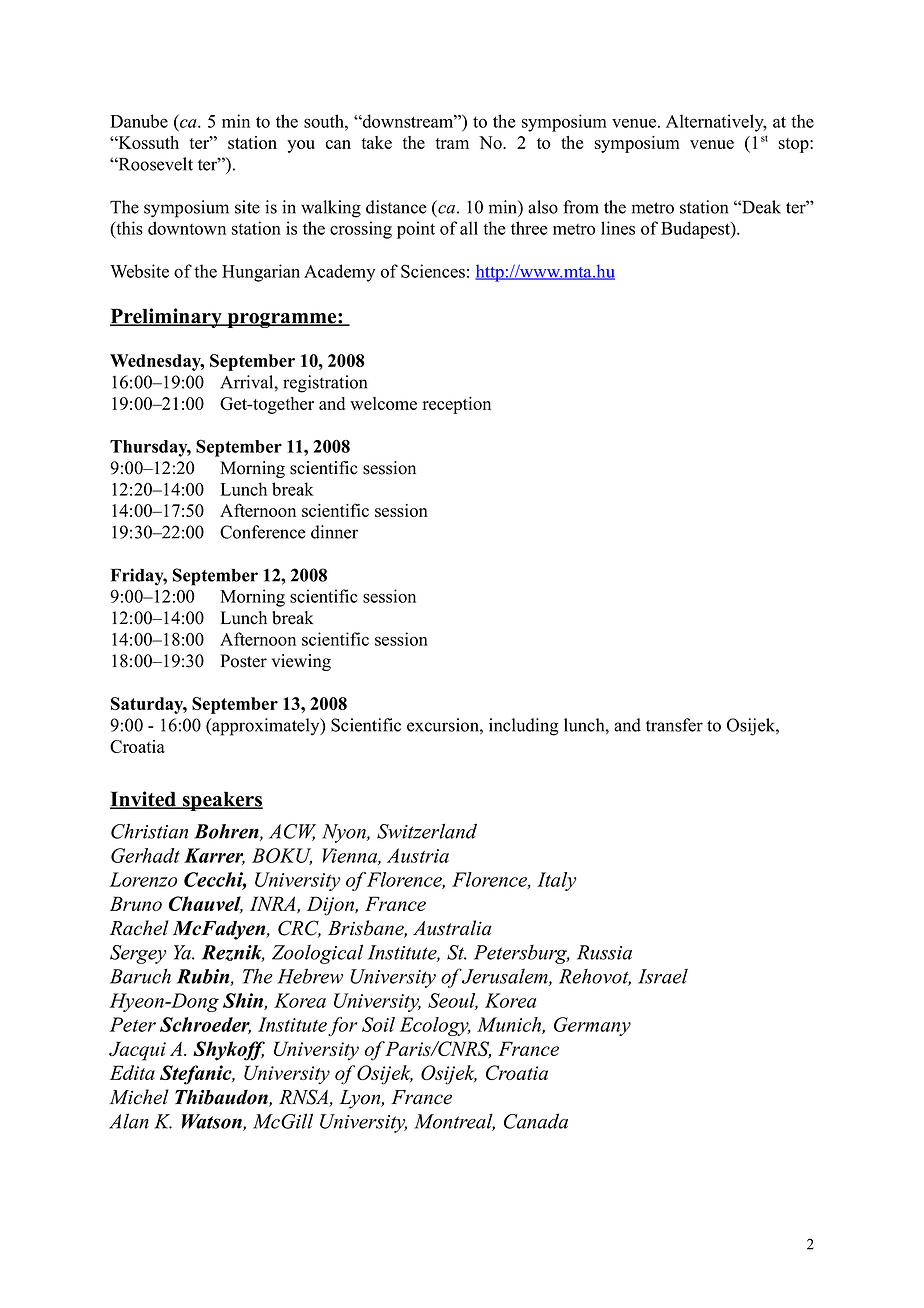  Describe the element at coordinates (452, 143) in the page. I see `tram` at that location.
